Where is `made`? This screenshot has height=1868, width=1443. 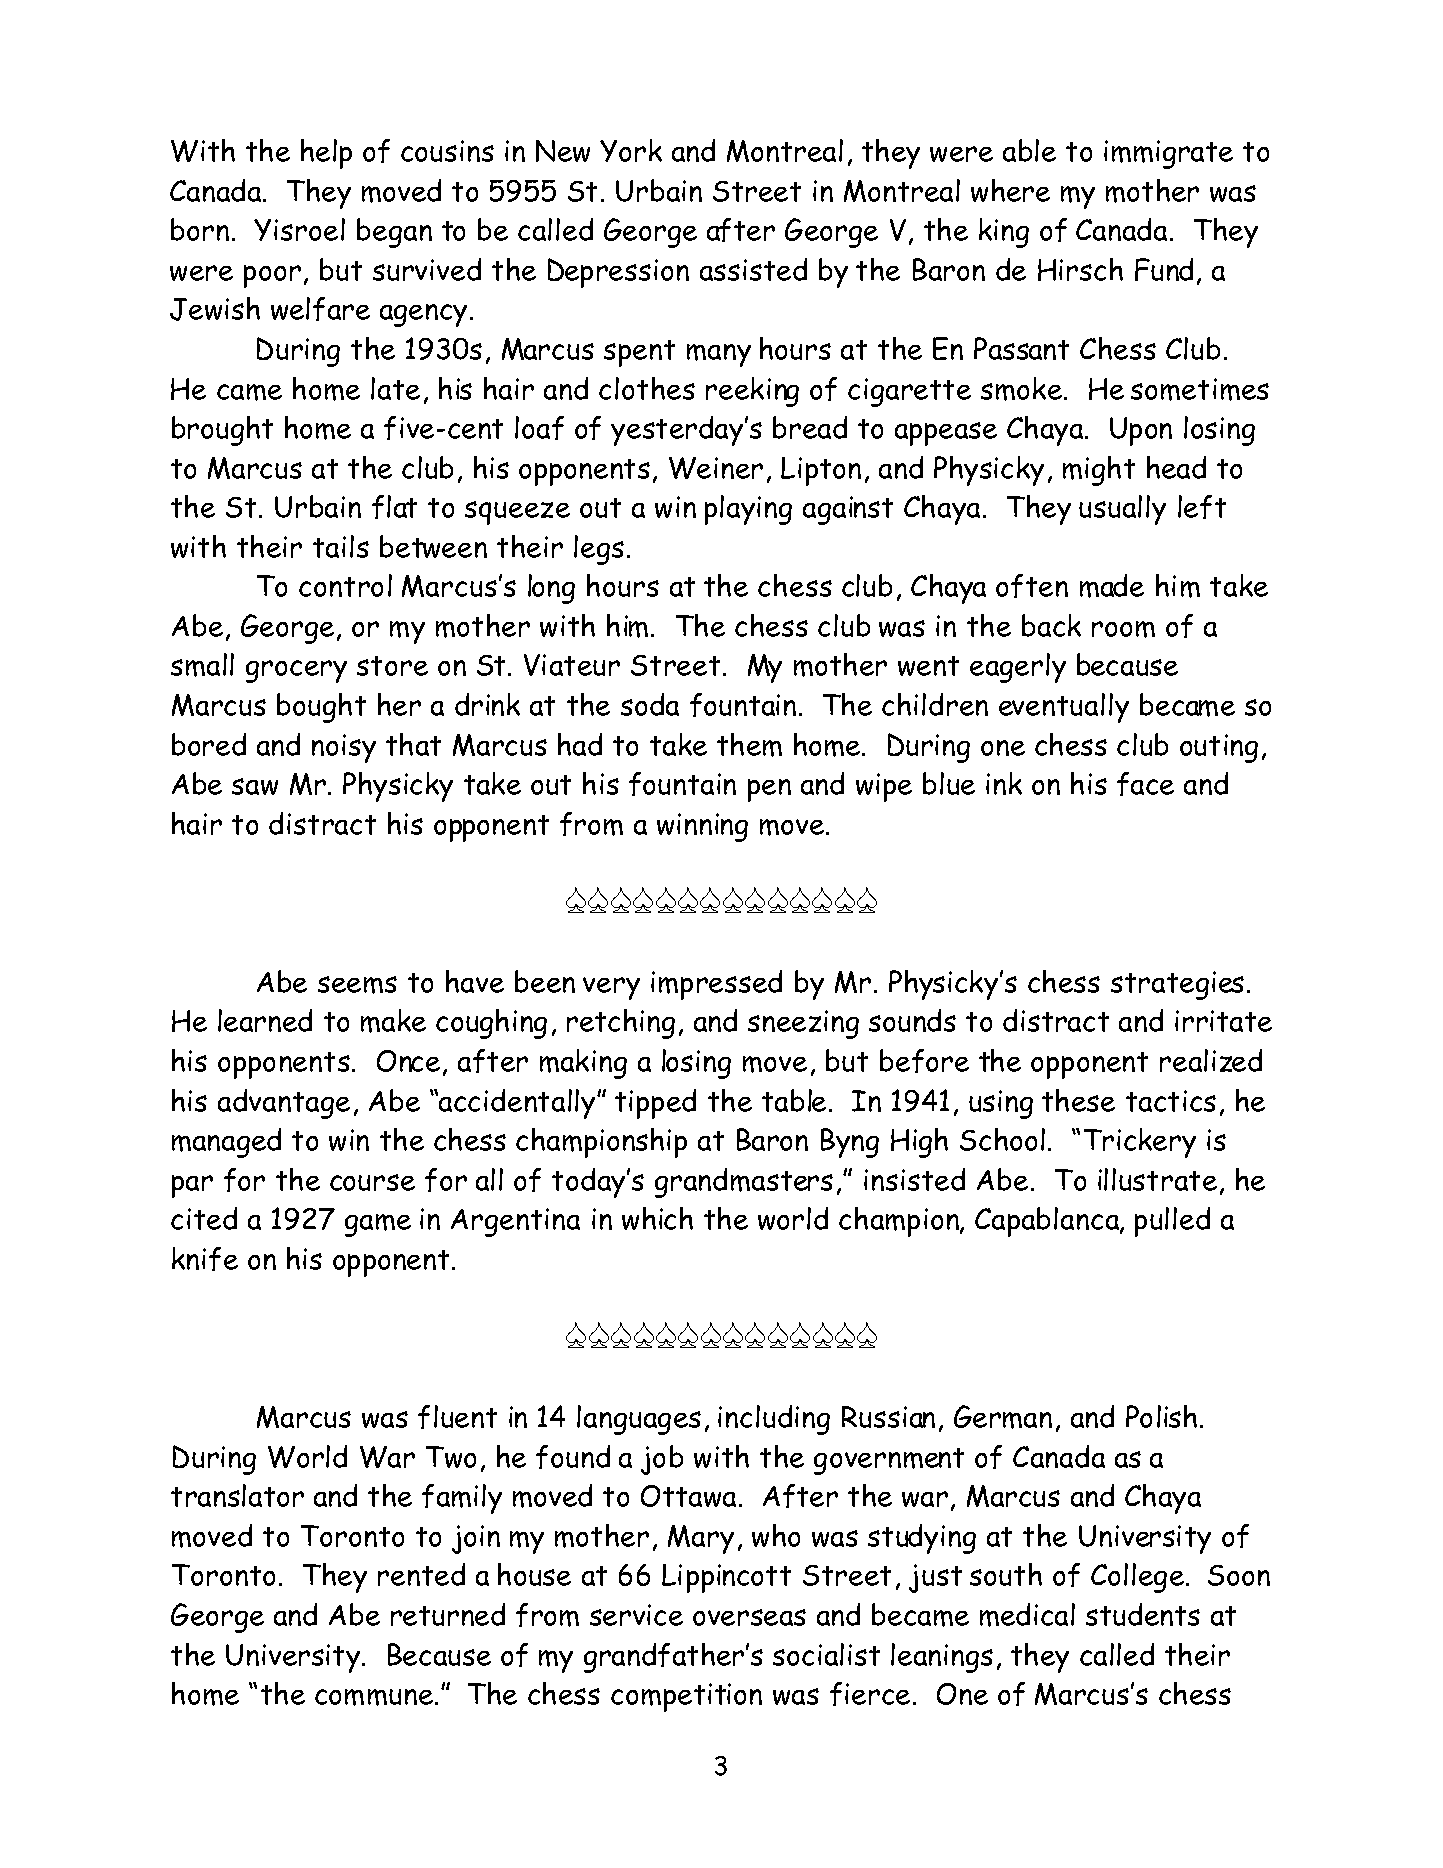 made is located at coordinates (1112, 586).
